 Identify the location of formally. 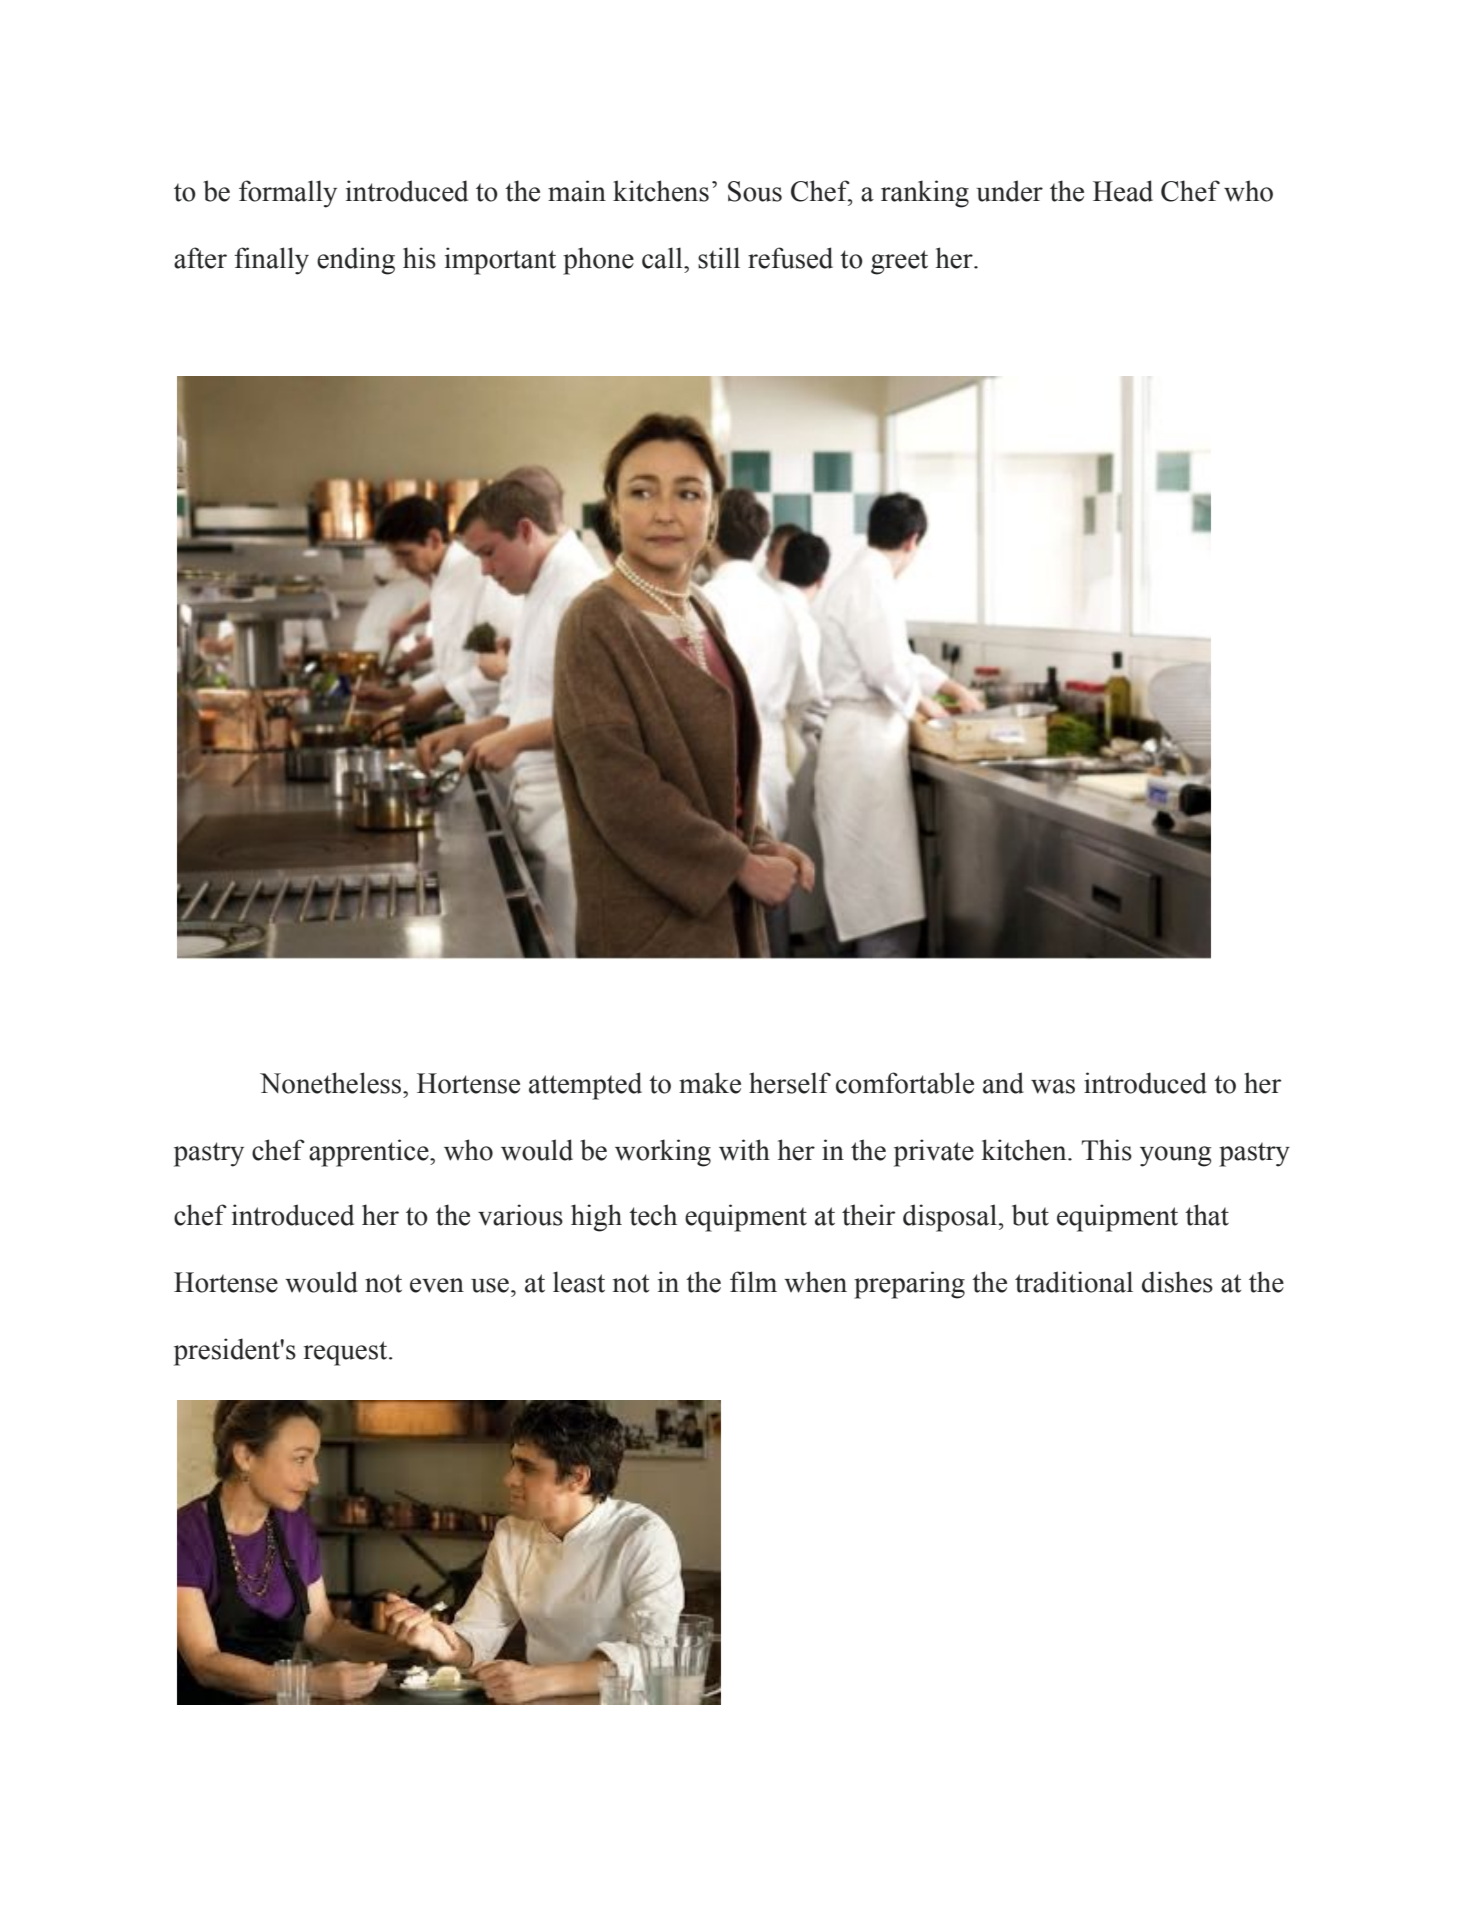
(288, 194).
